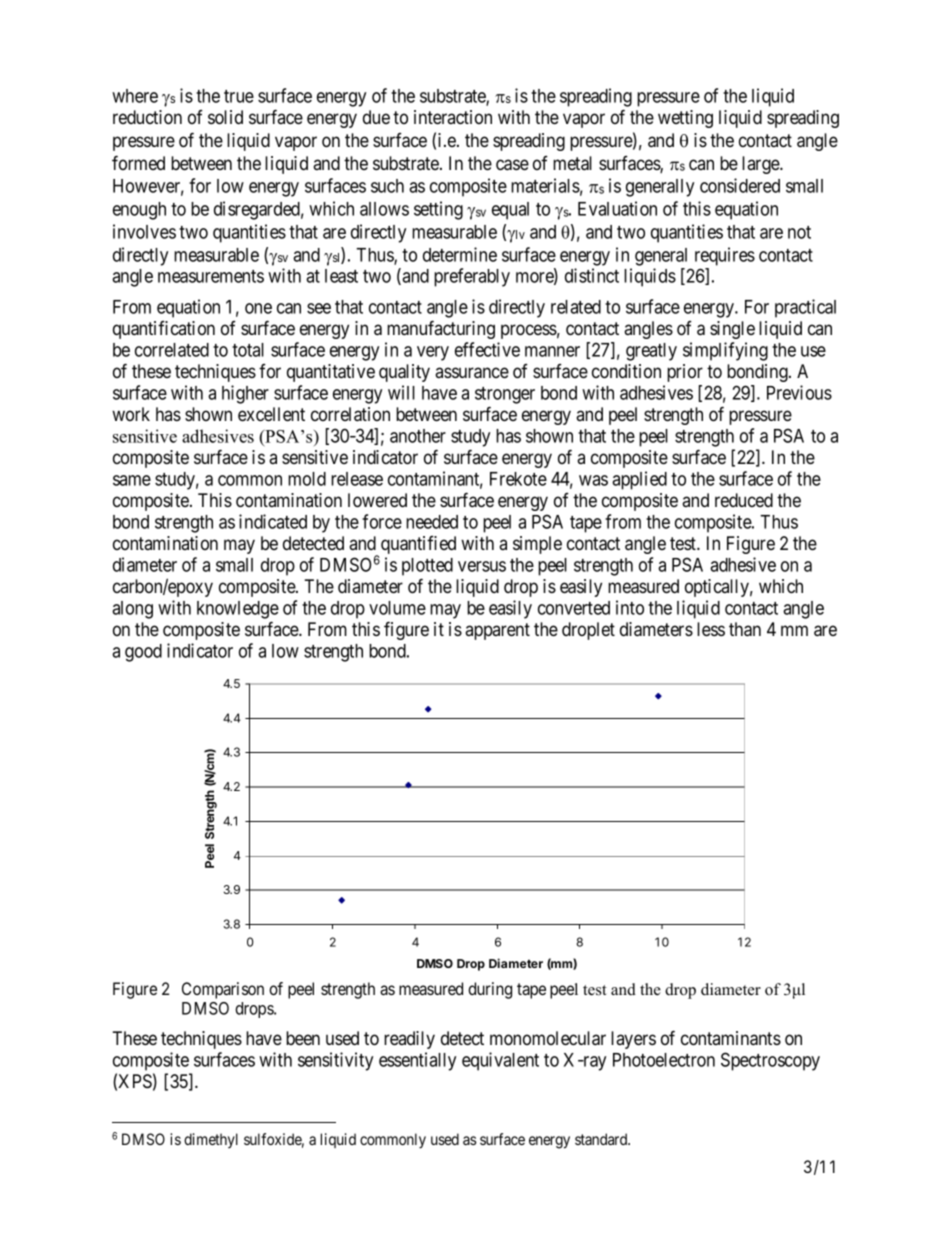 Image resolution: width=952 pixels, height=1233 pixels. I want to click on Spectroscopy, so click(770, 1061).
